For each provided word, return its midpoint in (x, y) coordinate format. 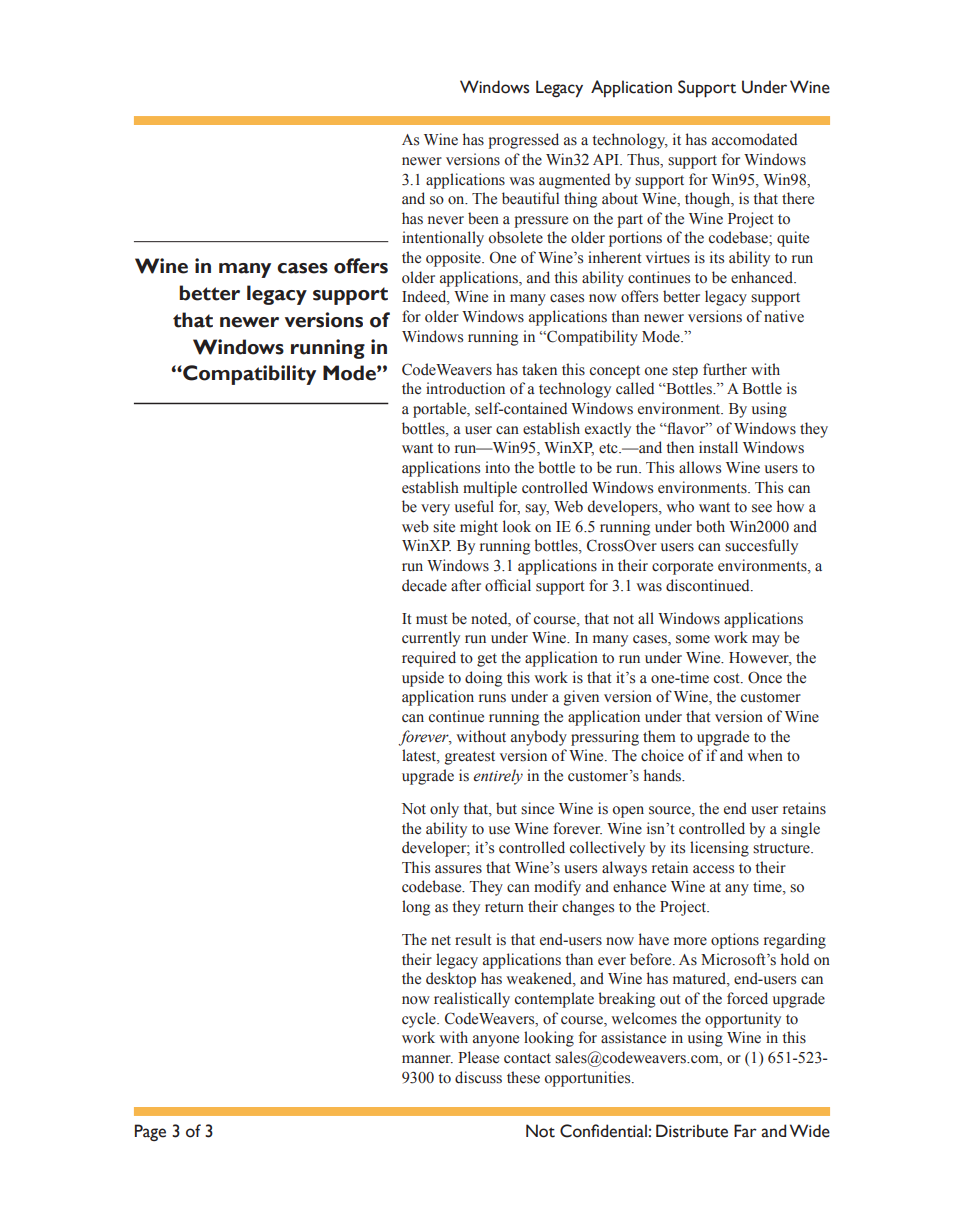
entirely (498, 777)
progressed (523, 141)
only (444, 810)
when (765, 755)
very (435, 510)
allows (700, 467)
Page (150, 1132)
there (798, 198)
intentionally (443, 239)
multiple (490, 489)
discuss (478, 1077)
